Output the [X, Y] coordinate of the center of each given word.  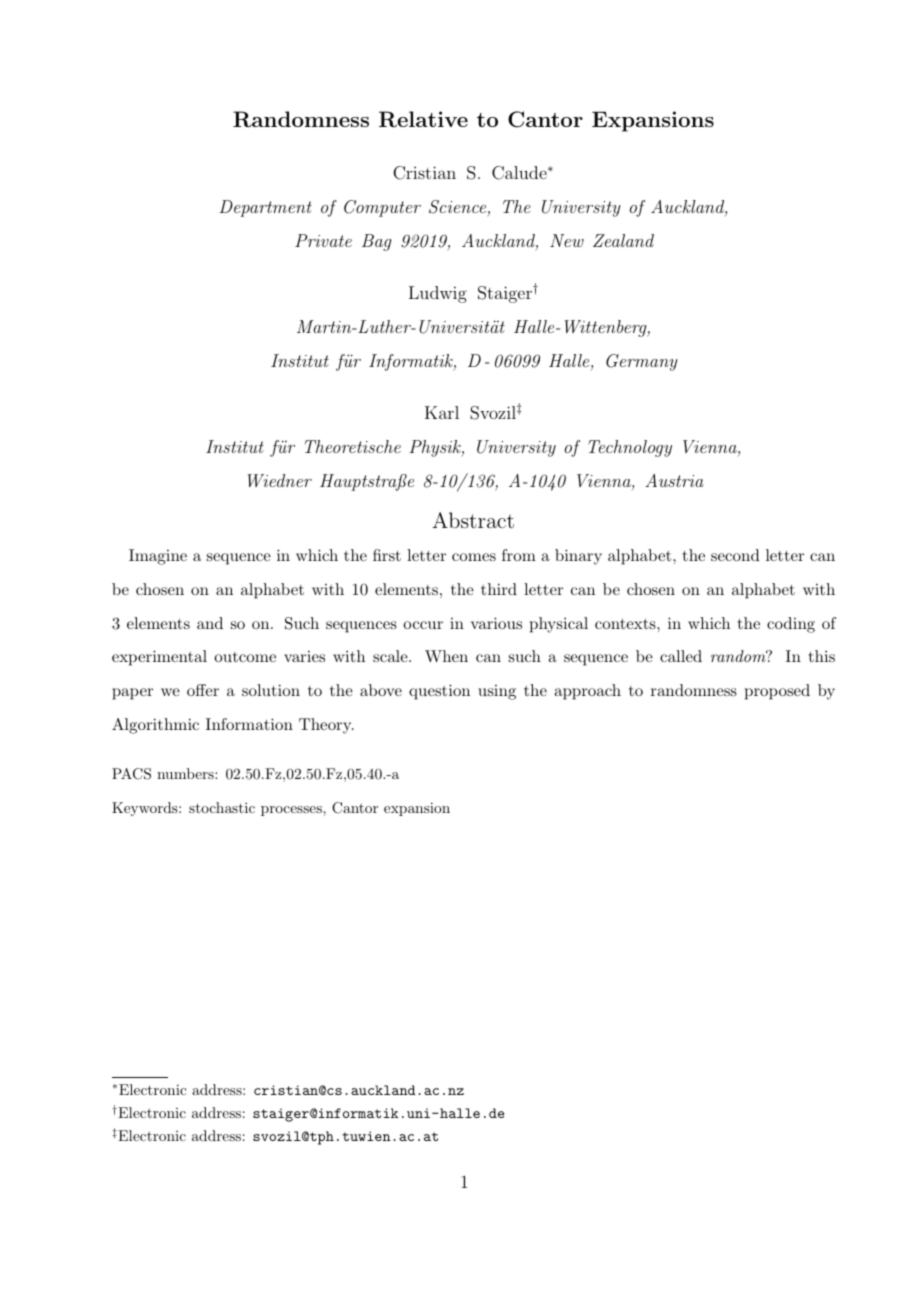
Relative [423, 119]
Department [265, 208]
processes [292, 811]
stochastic [222, 807]
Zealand [623, 240]
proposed [777, 692]
